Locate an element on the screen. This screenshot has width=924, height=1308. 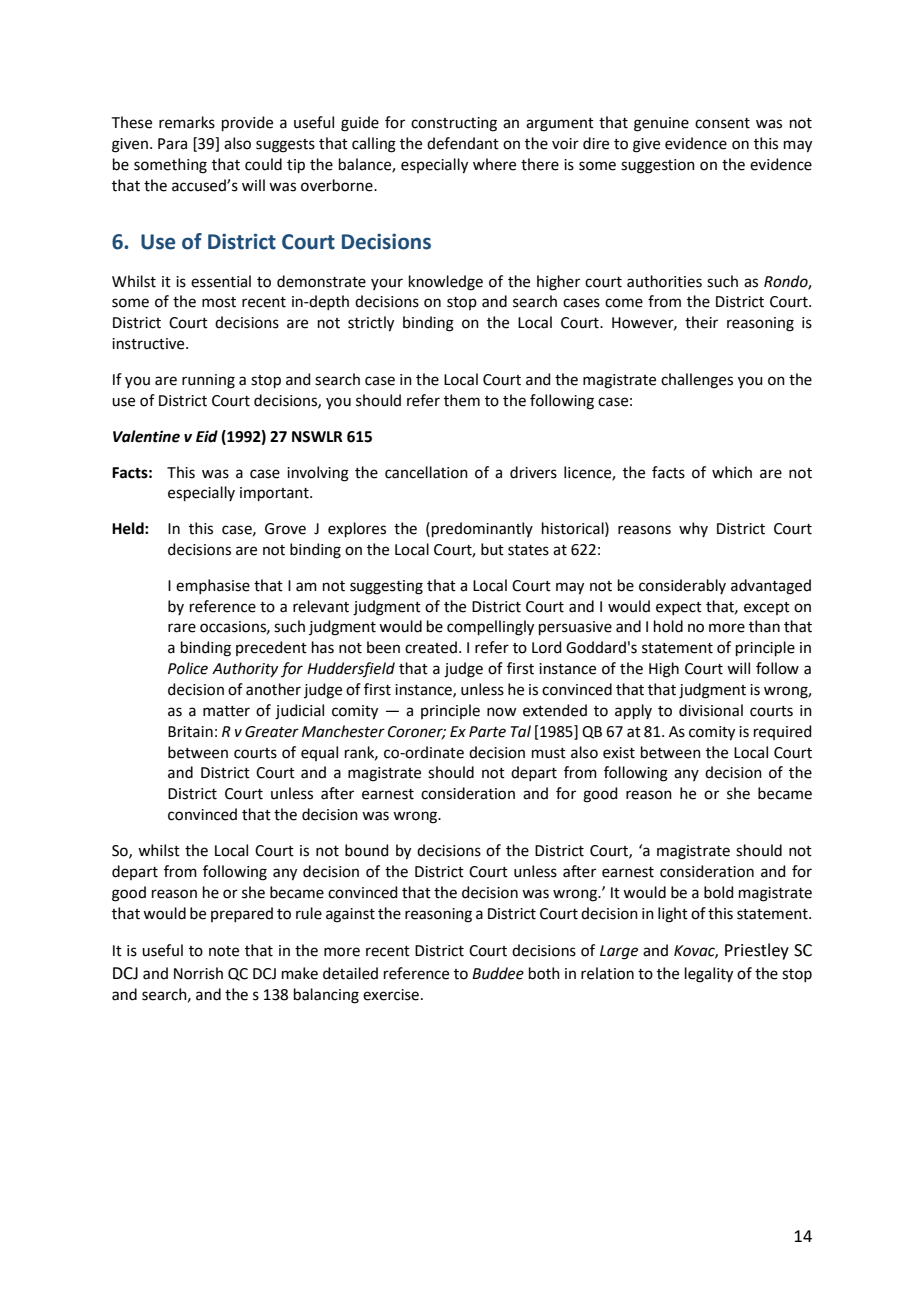
Para is located at coordinates (172, 144).
